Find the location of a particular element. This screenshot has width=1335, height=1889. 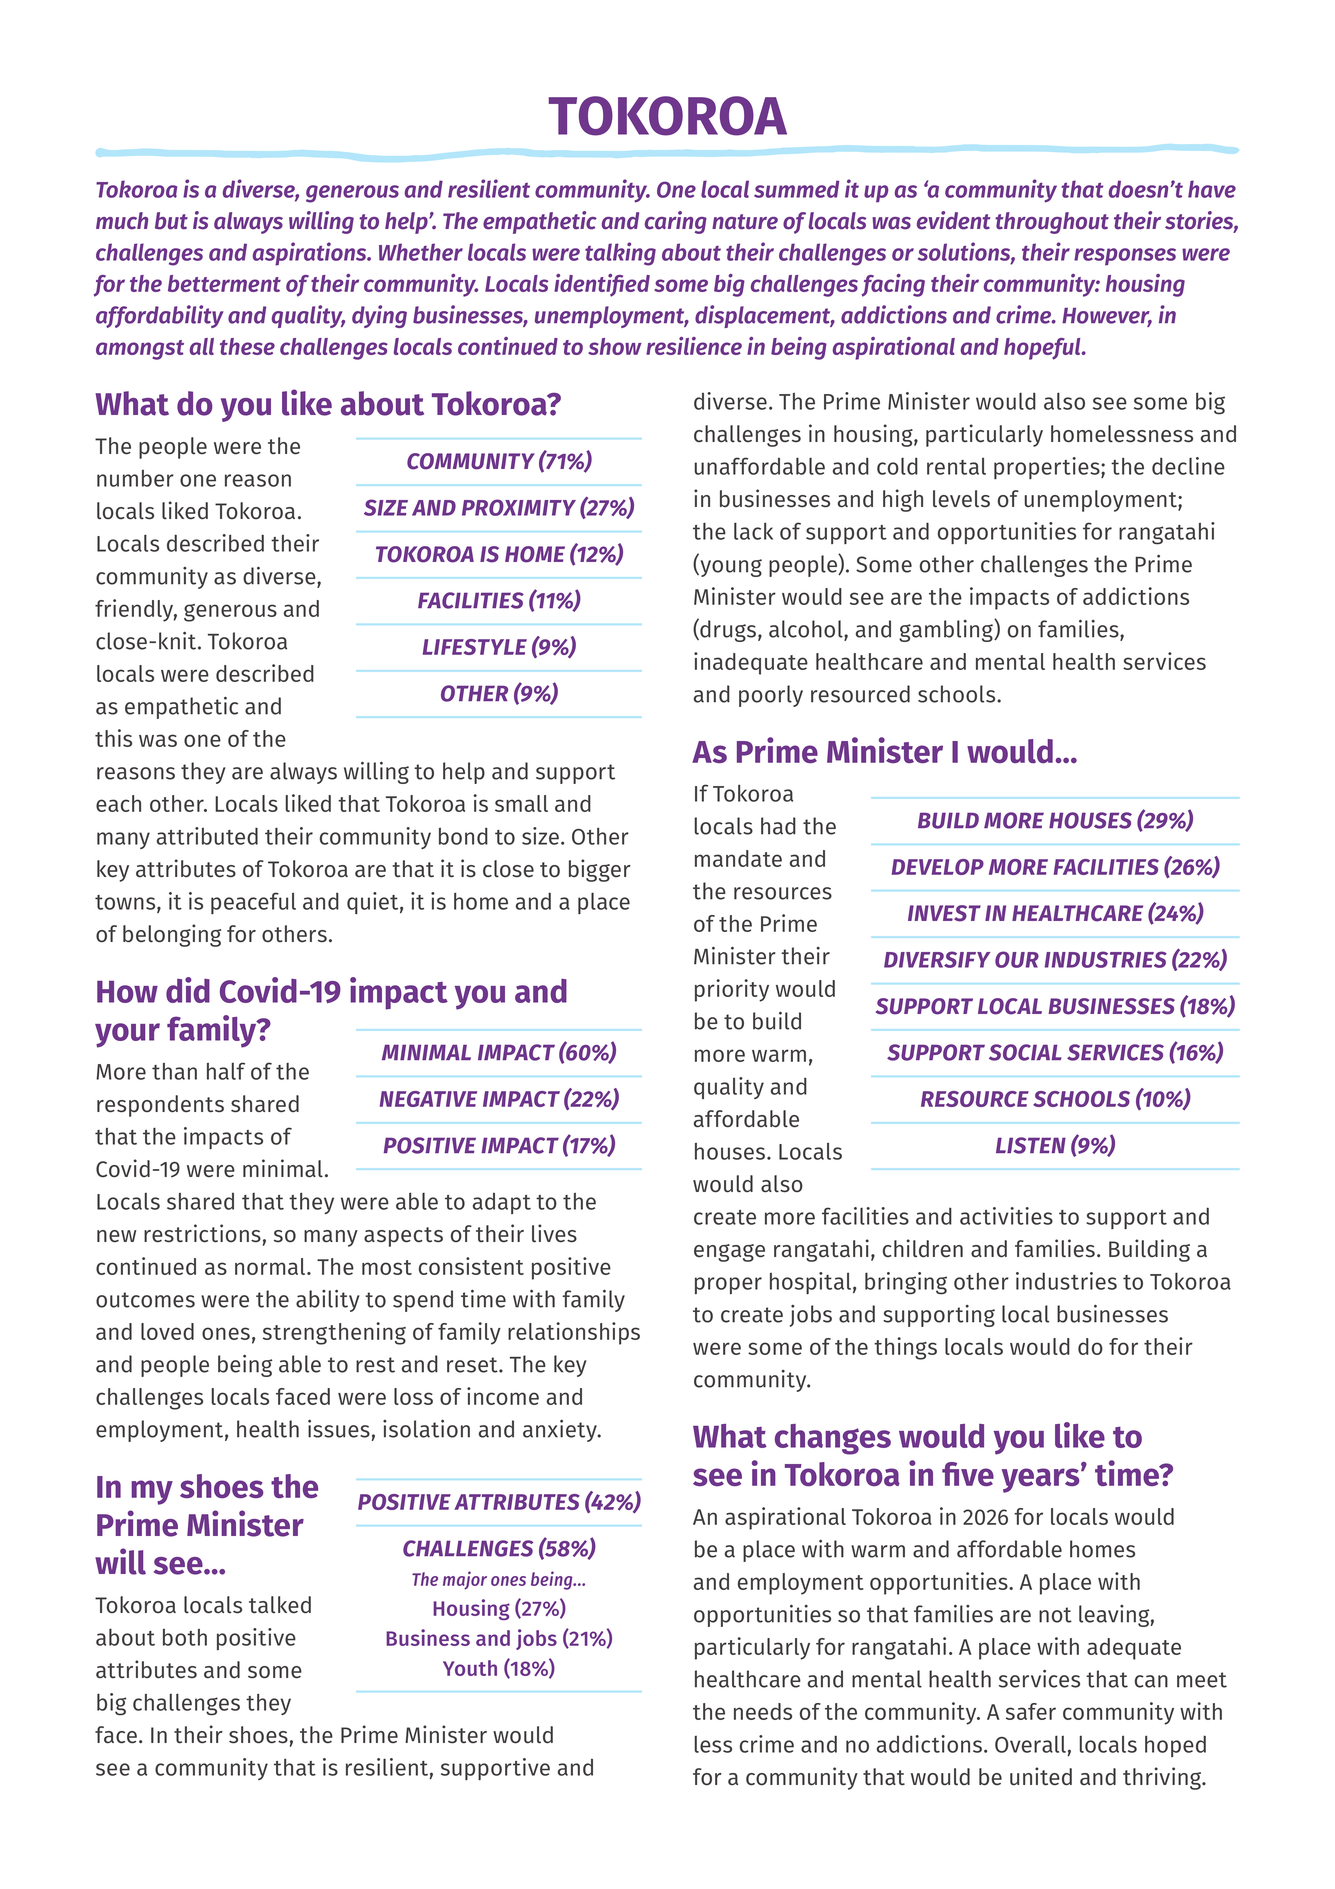

Overall is located at coordinates (1030, 1744).
